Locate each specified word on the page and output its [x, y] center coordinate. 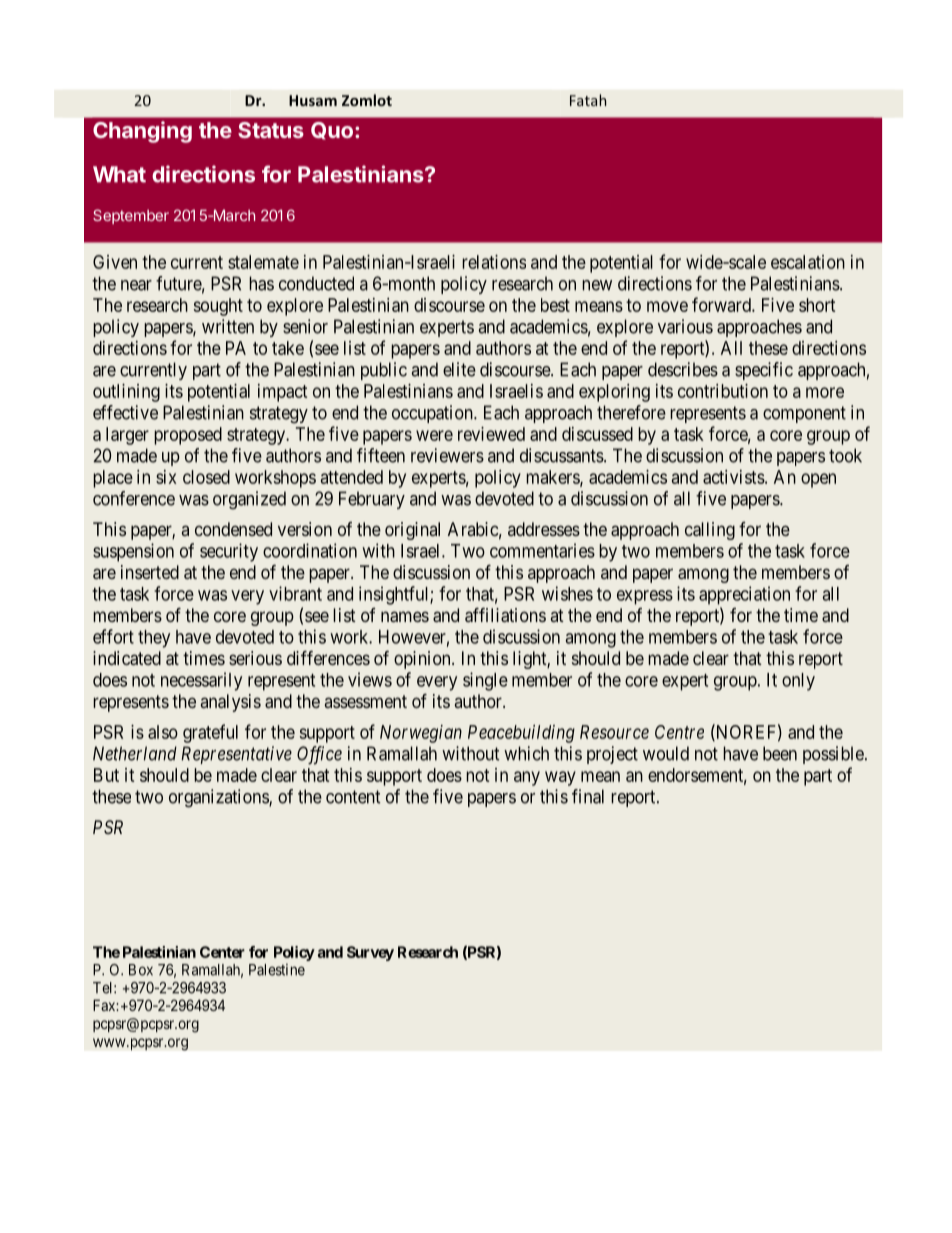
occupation [433, 414]
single [485, 681]
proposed [188, 436]
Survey [370, 953]
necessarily [201, 681]
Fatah [588, 100]
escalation [808, 262]
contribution [723, 391]
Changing [142, 132]
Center [222, 952]
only [798, 682]
